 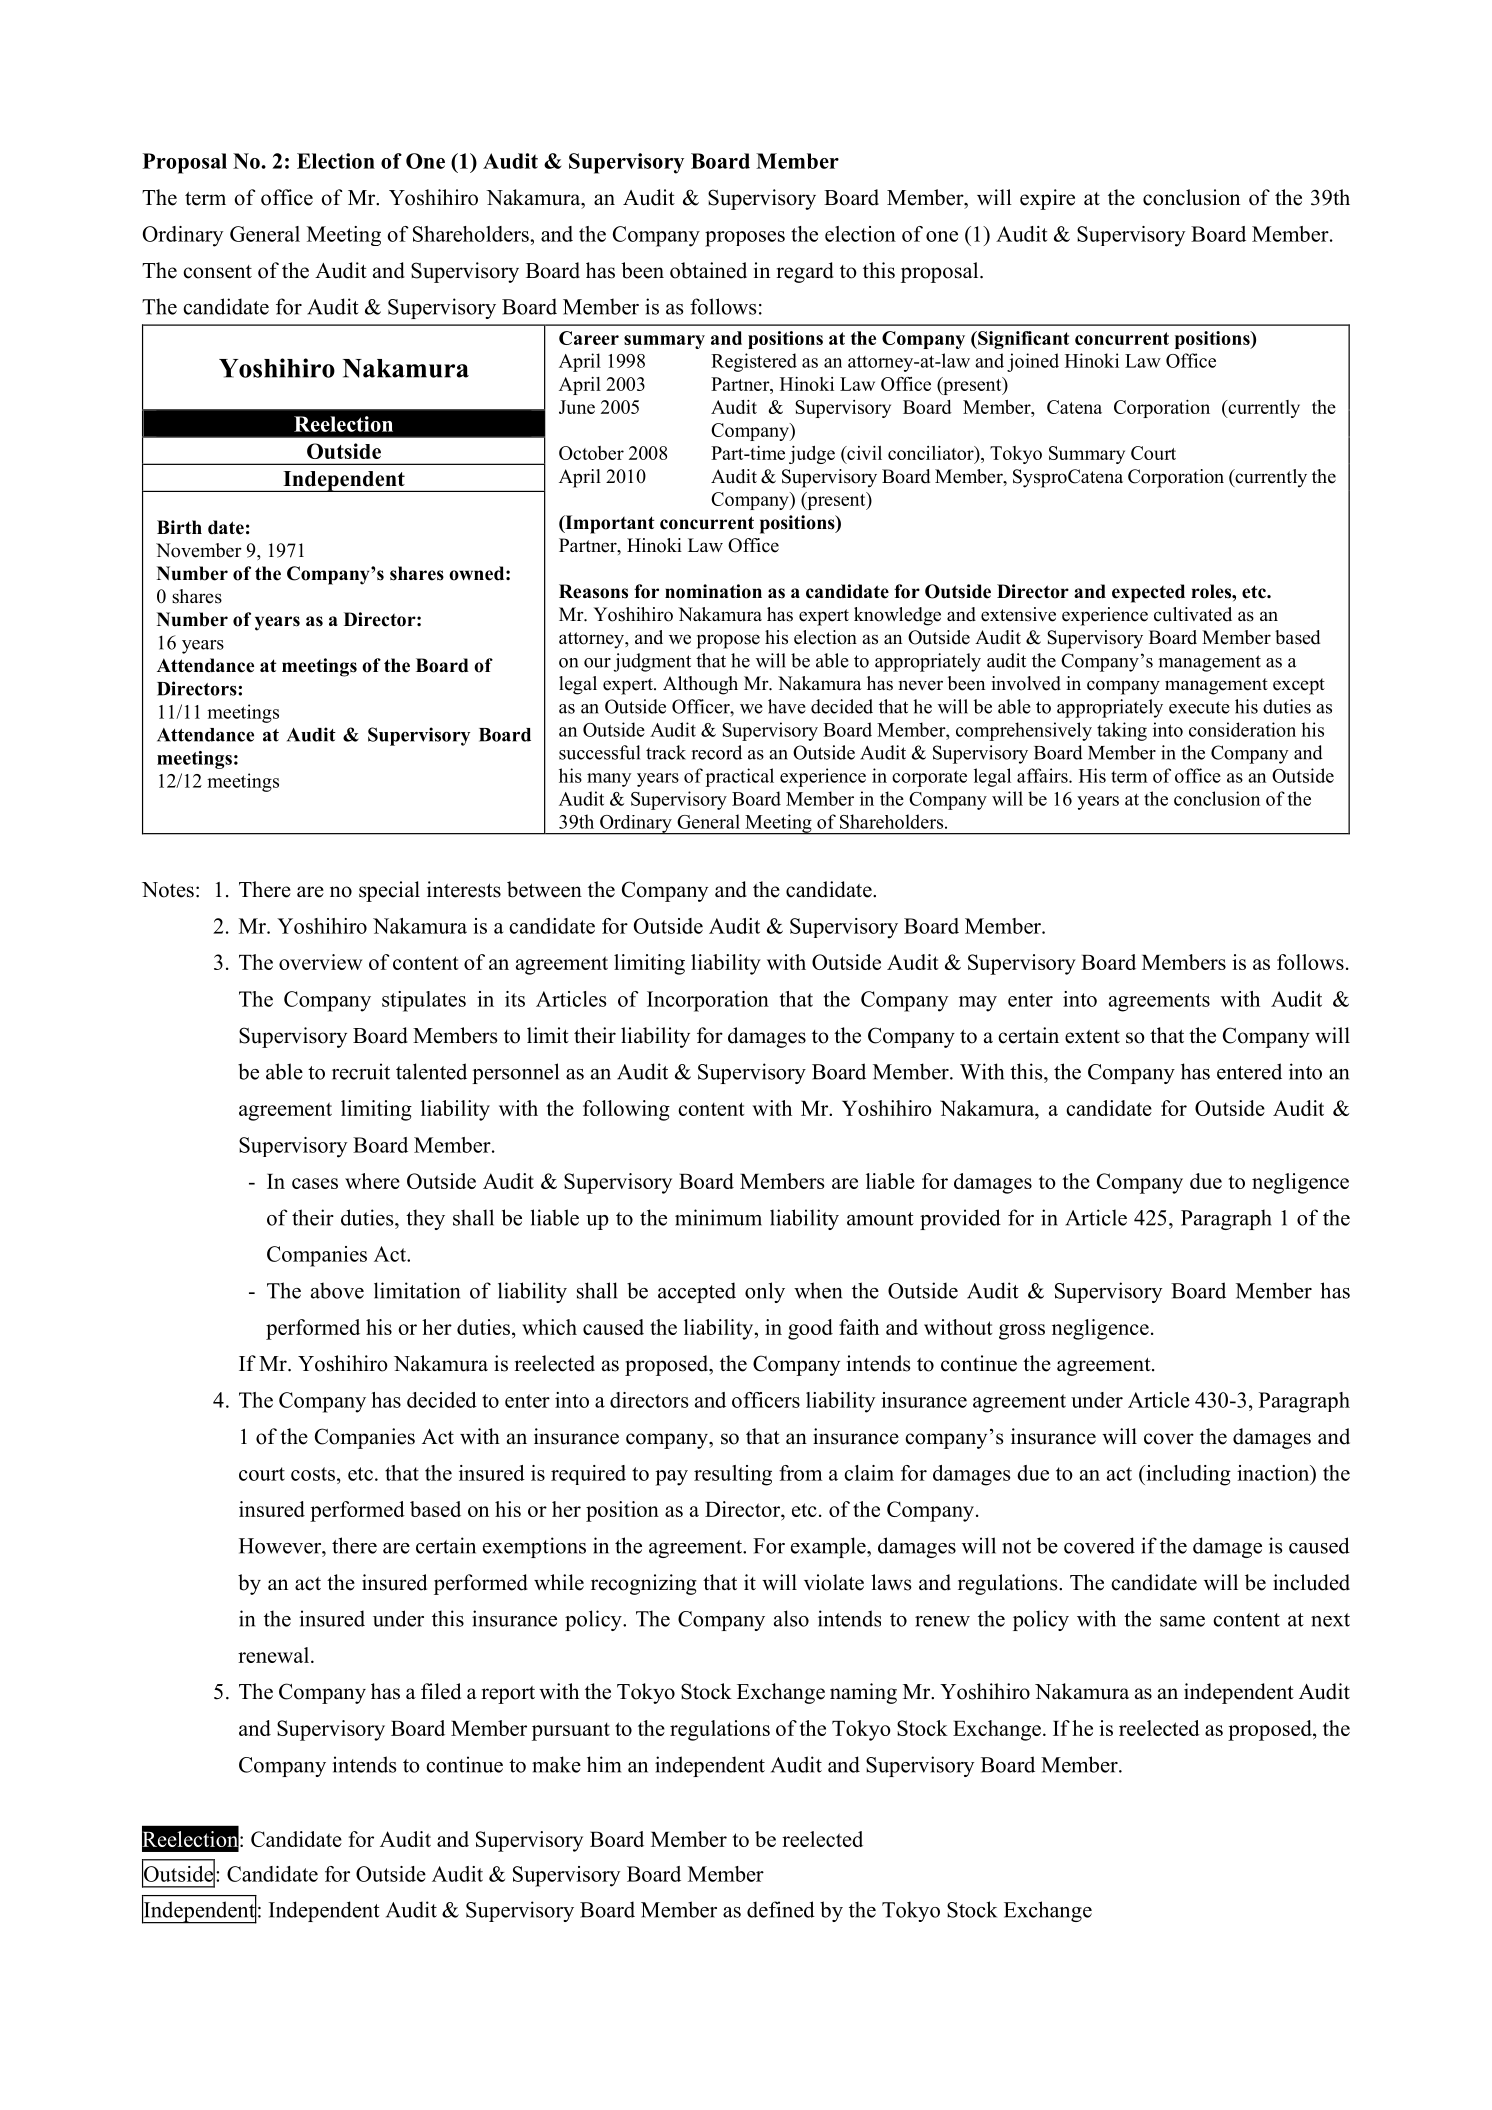 What do you see at coordinates (441, 1691) in the screenshot?
I see `filed` at bounding box center [441, 1691].
